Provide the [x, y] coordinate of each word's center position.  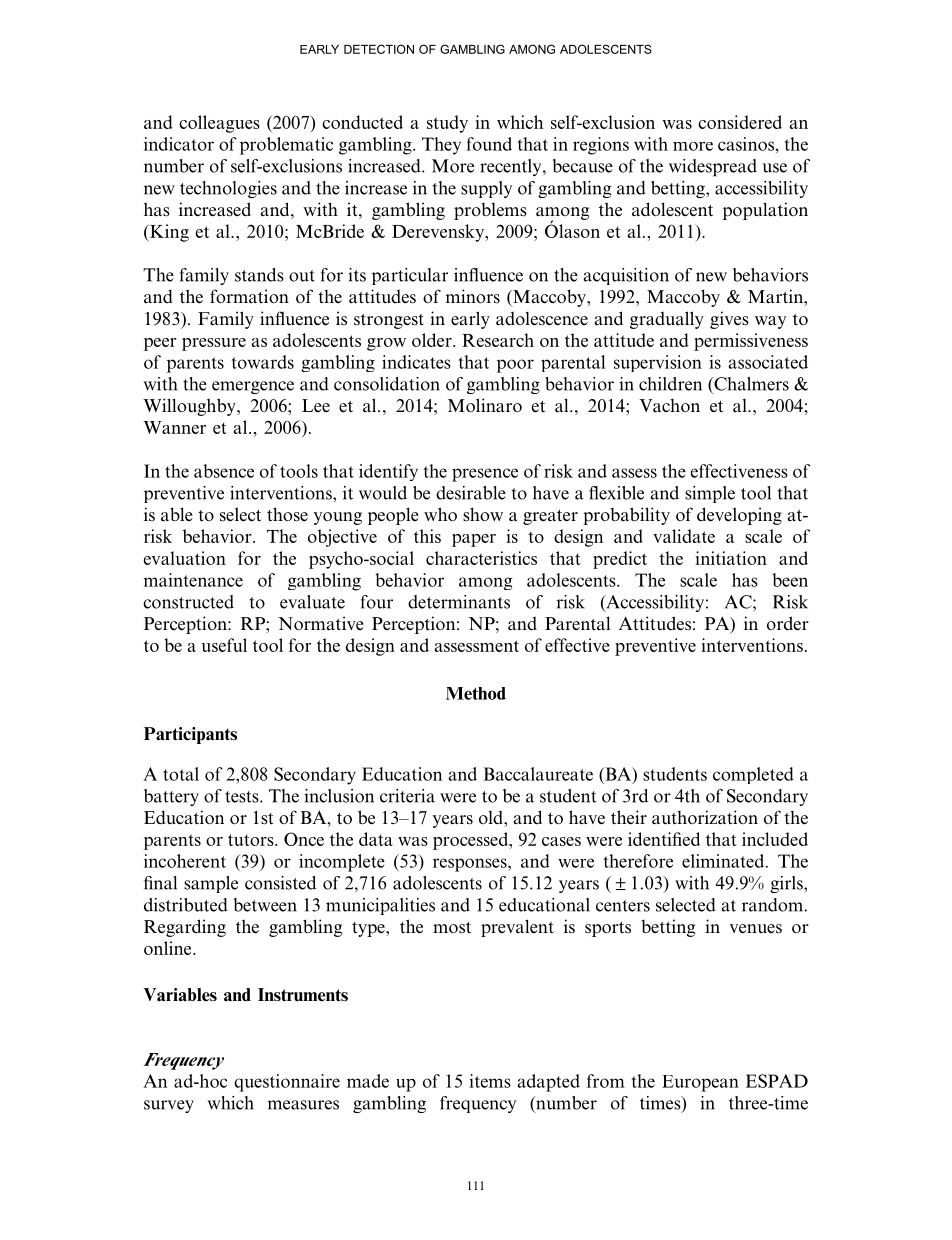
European [700, 1083]
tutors [252, 840]
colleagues [219, 124]
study [447, 124]
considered [740, 122]
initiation [731, 558]
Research [498, 340]
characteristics [481, 558]
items [490, 1081]
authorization [705, 817]
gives [729, 320]
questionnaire [287, 1083]
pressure [214, 344]
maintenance [193, 580]
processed [472, 841]
